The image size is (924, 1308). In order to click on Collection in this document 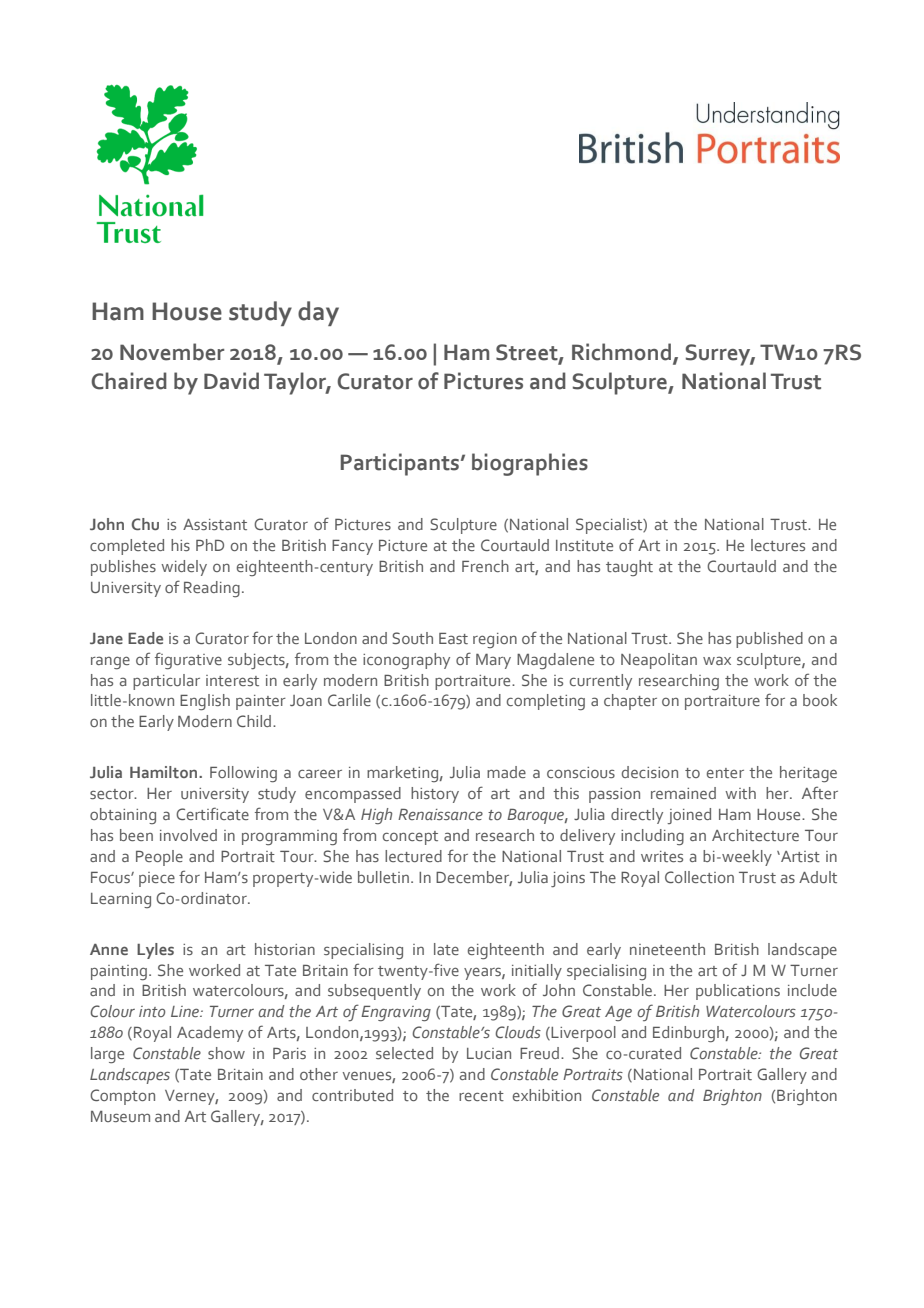, I will do `click(699, 877)`.
